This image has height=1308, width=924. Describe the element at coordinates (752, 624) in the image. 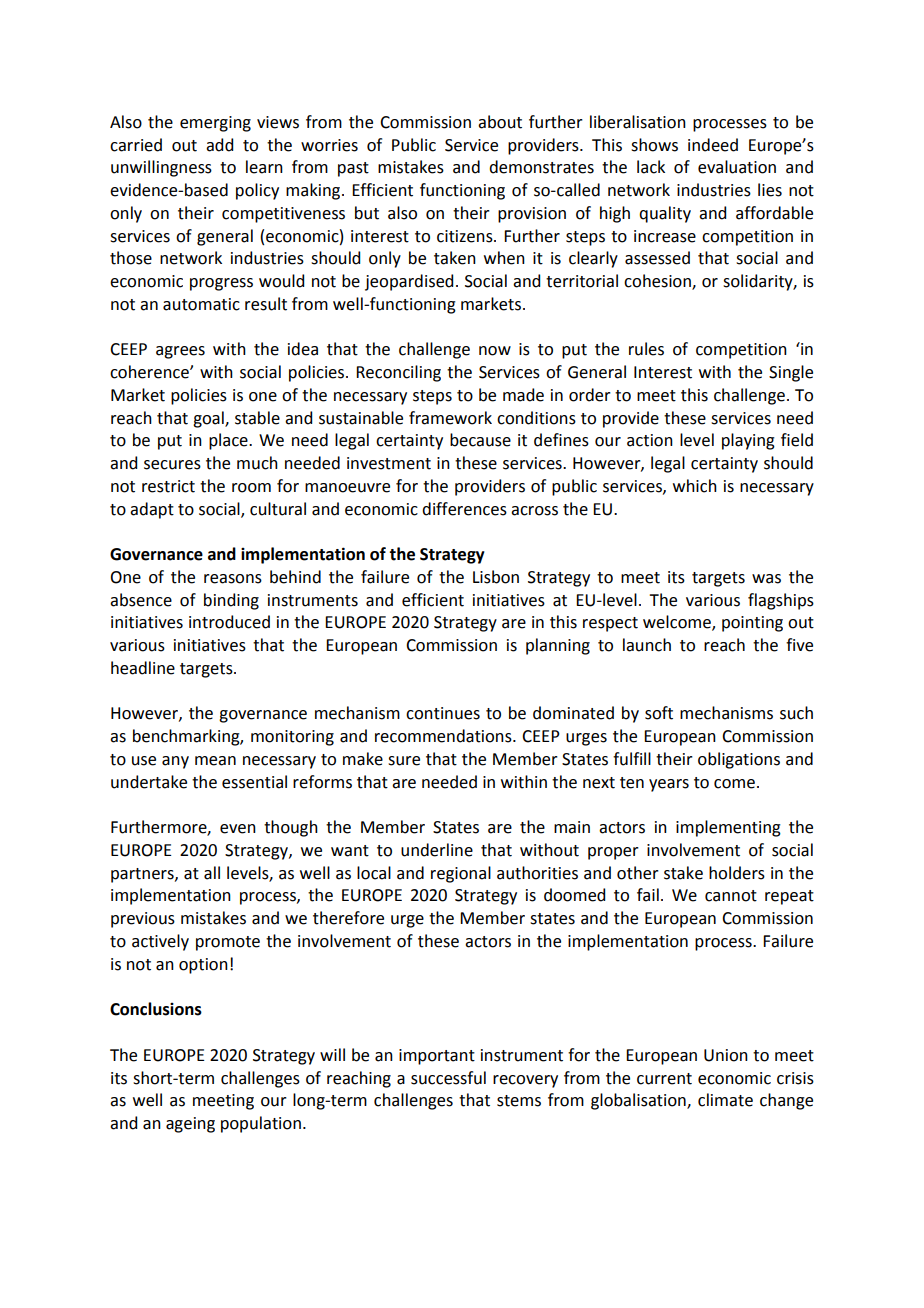

I see `pointing` at that location.
